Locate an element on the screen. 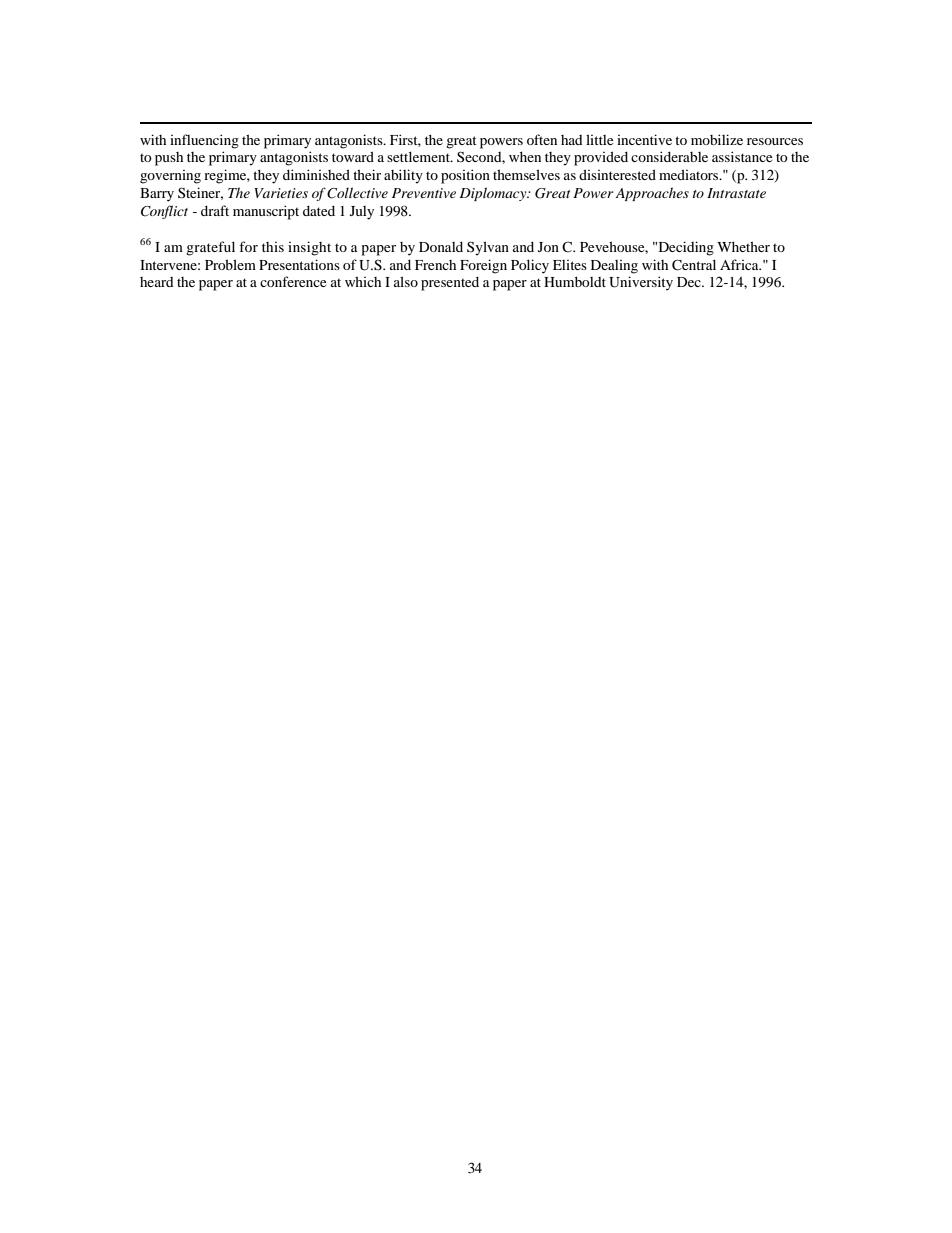 This screenshot has width=952, height=1233. grateful is located at coordinates (210, 248).
